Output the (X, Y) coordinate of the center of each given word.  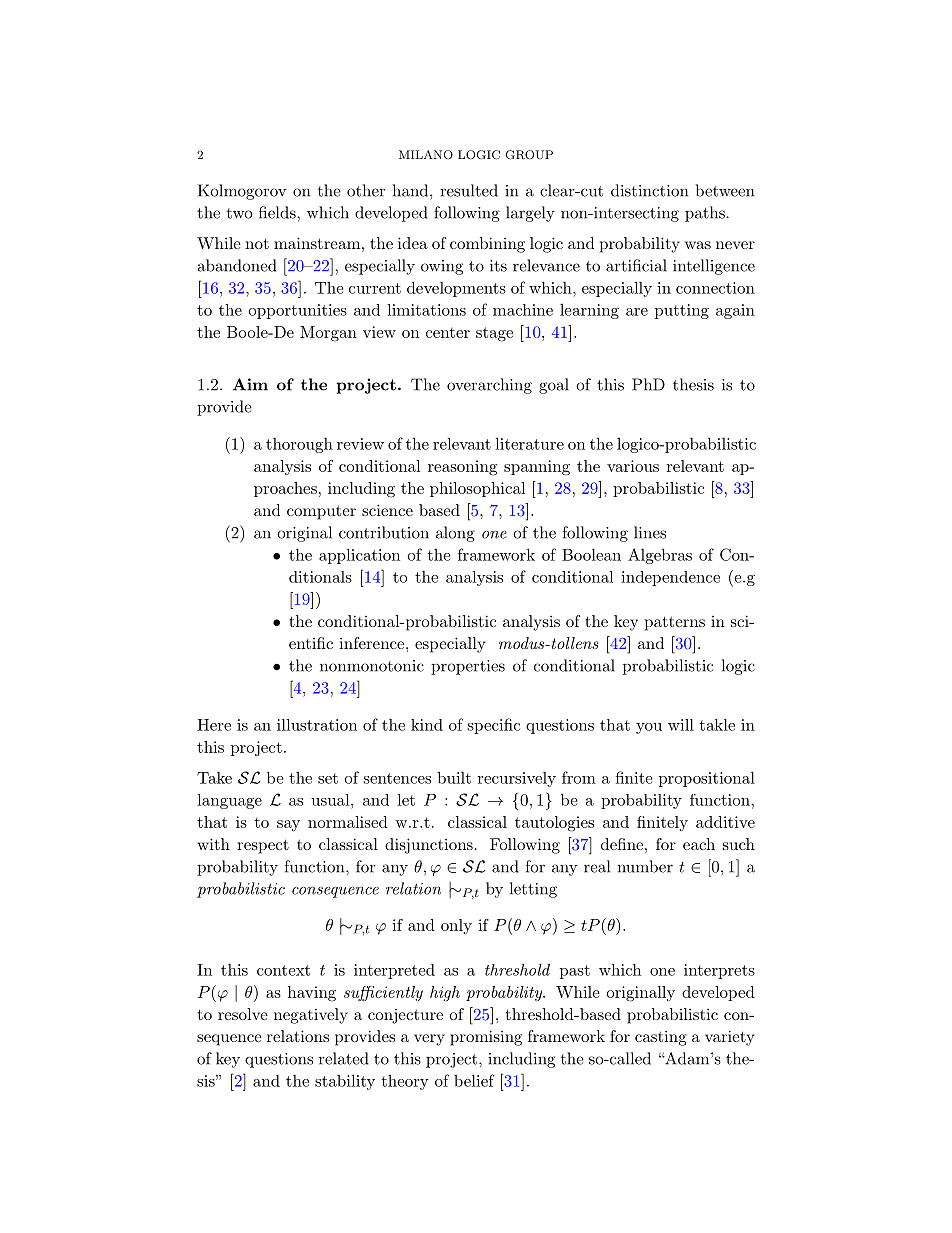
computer (321, 512)
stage (494, 334)
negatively (311, 1016)
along (455, 534)
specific (494, 726)
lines (650, 532)
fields (278, 212)
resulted (469, 190)
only (456, 926)
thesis (693, 384)
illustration (317, 725)
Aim (250, 384)
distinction (649, 190)
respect (263, 846)
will (681, 725)
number (645, 866)
